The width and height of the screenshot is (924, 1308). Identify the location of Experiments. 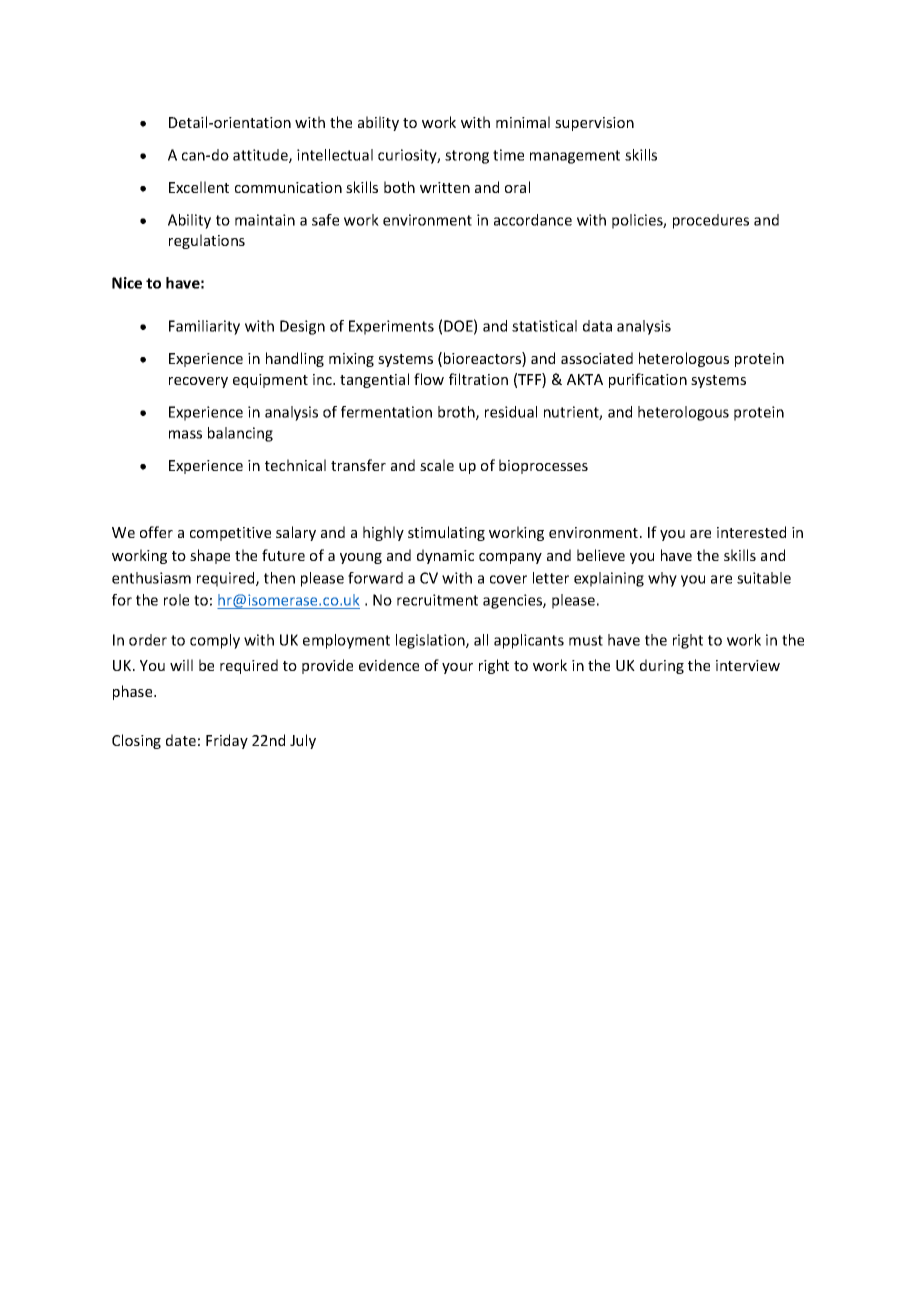
(391, 327).
